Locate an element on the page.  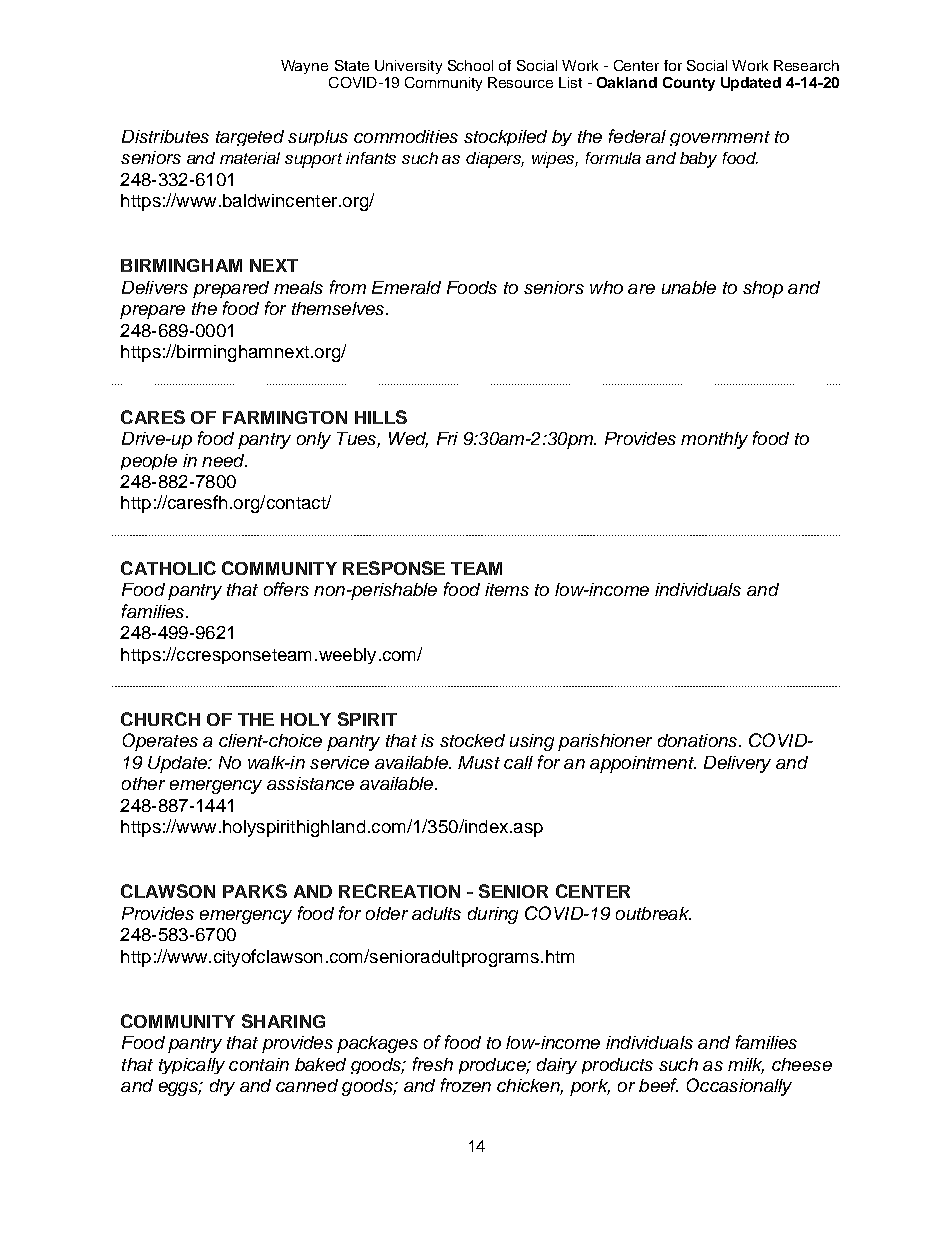
School is located at coordinates (470, 65).
